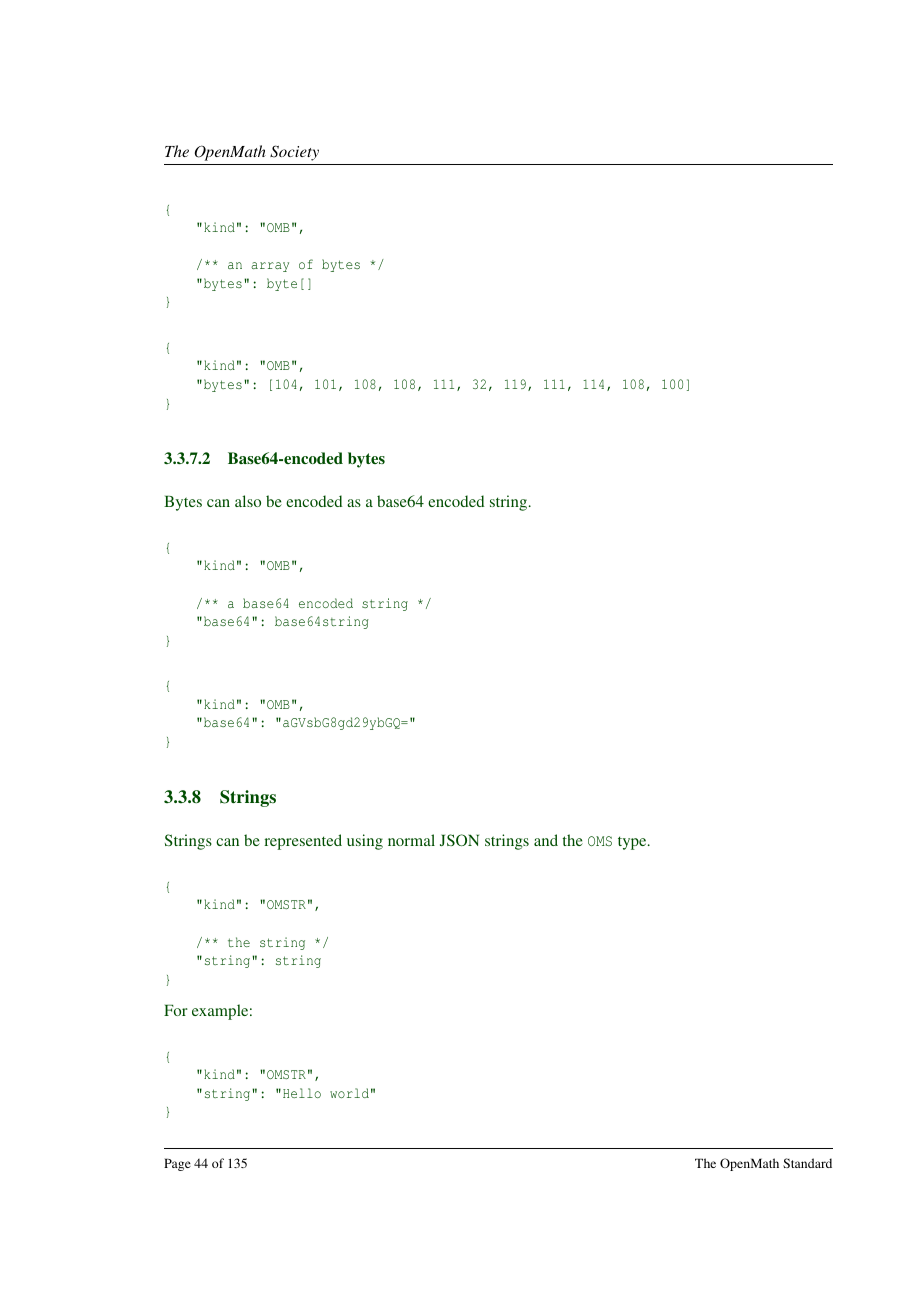  I want to click on also, so click(248, 501).
